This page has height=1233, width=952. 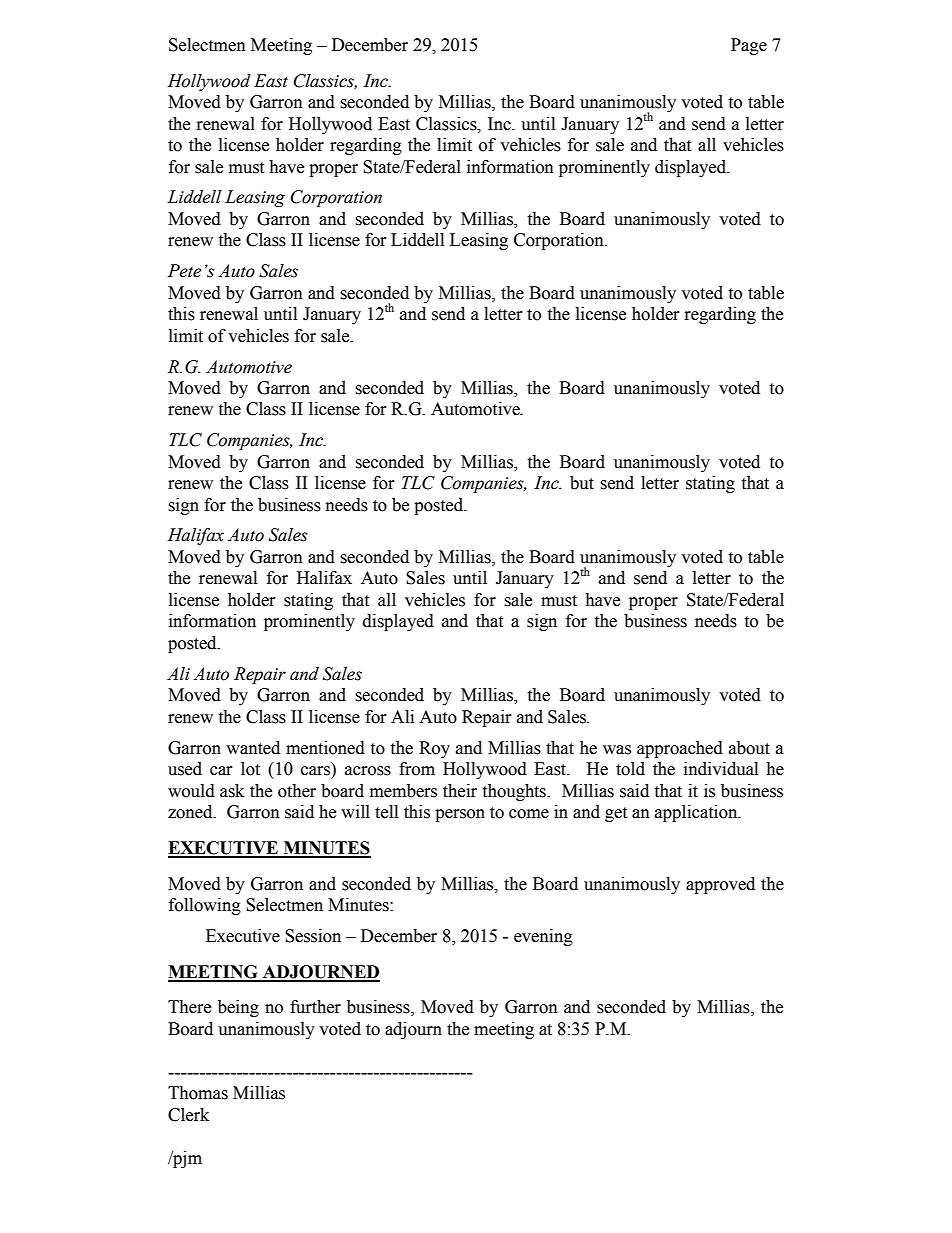 What do you see at coordinates (543, 937) in the page?
I see `evening` at bounding box center [543, 937].
